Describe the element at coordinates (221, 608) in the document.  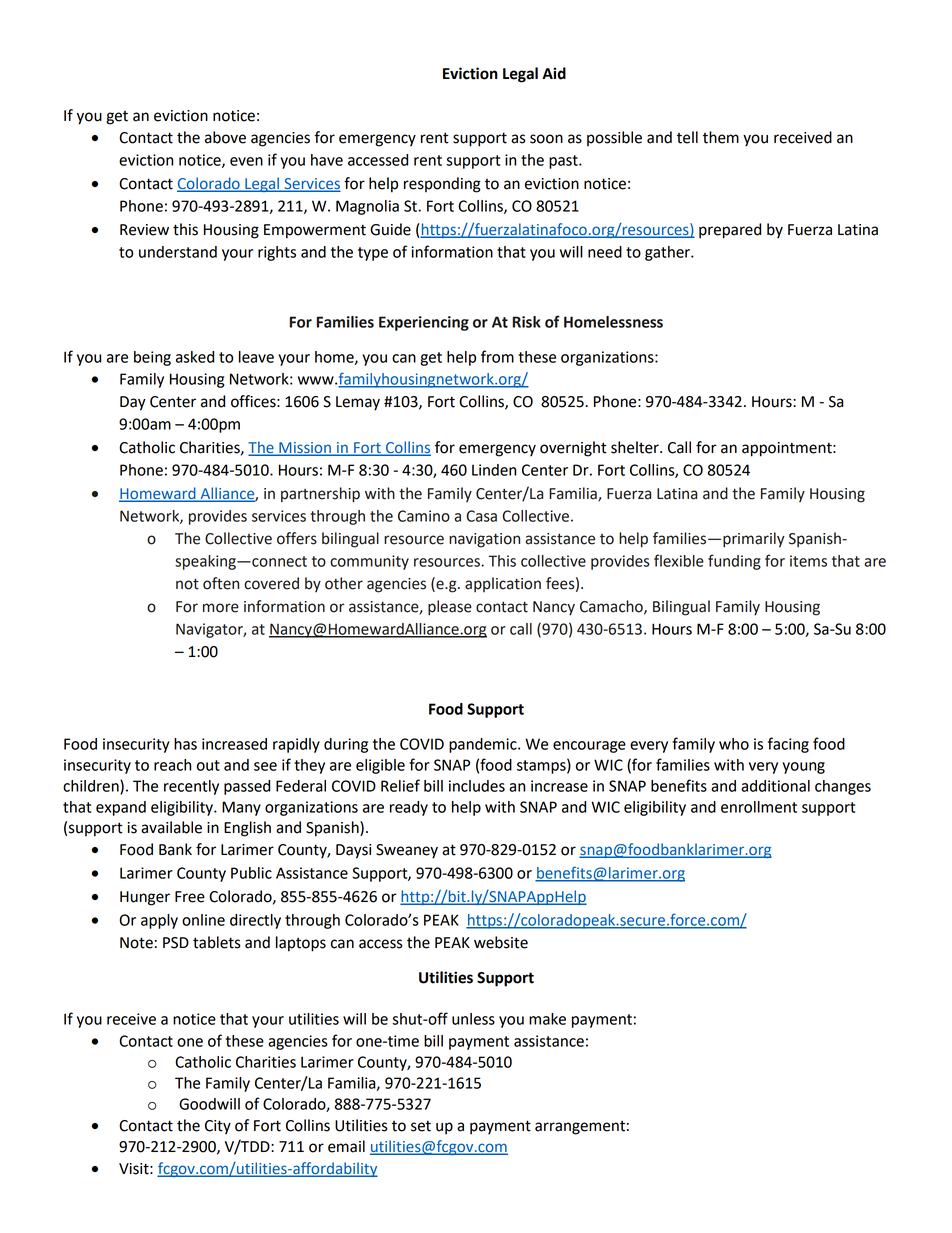
I see `more` at that location.
